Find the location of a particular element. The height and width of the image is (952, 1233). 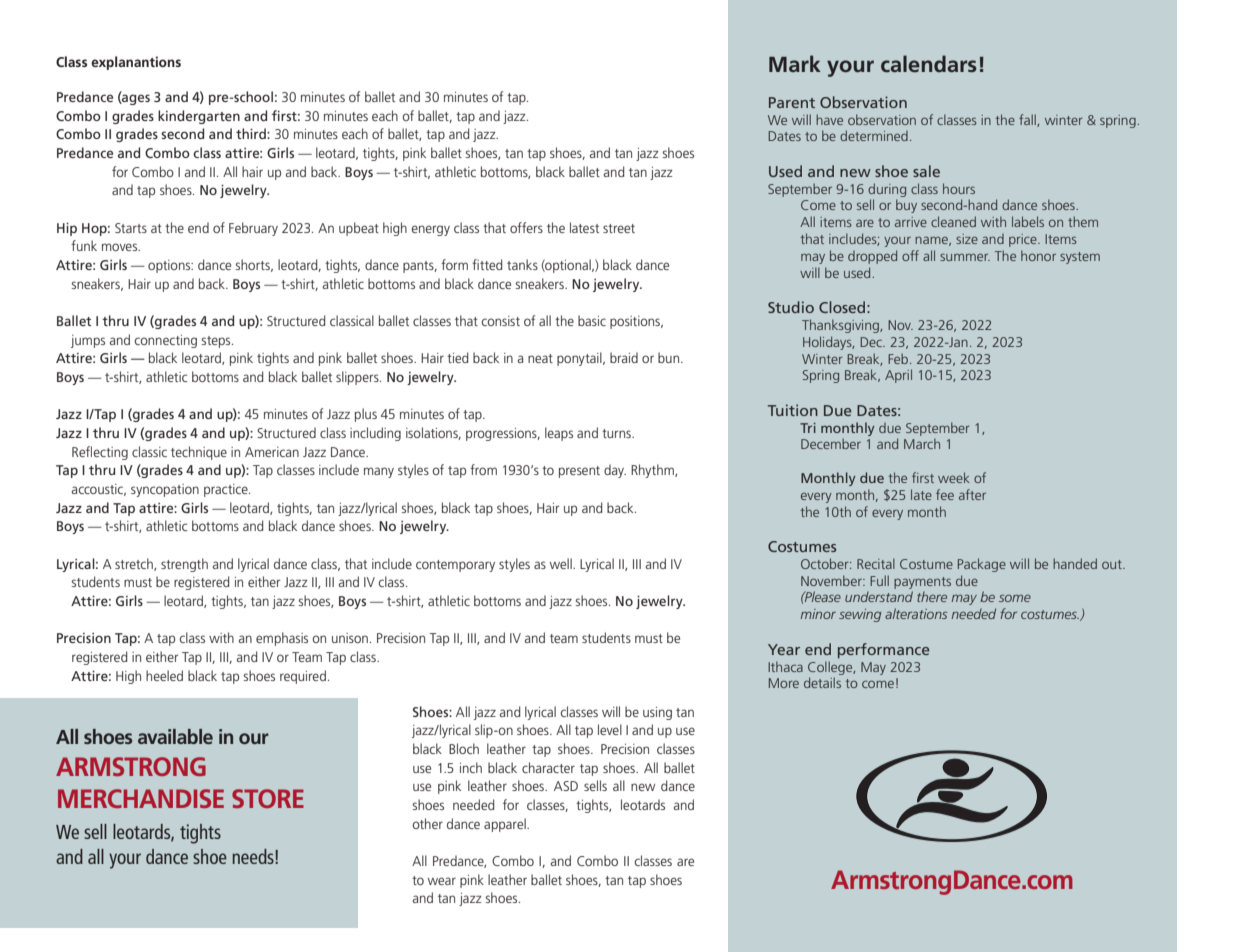

fall is located at coordinates (1028, 120).
